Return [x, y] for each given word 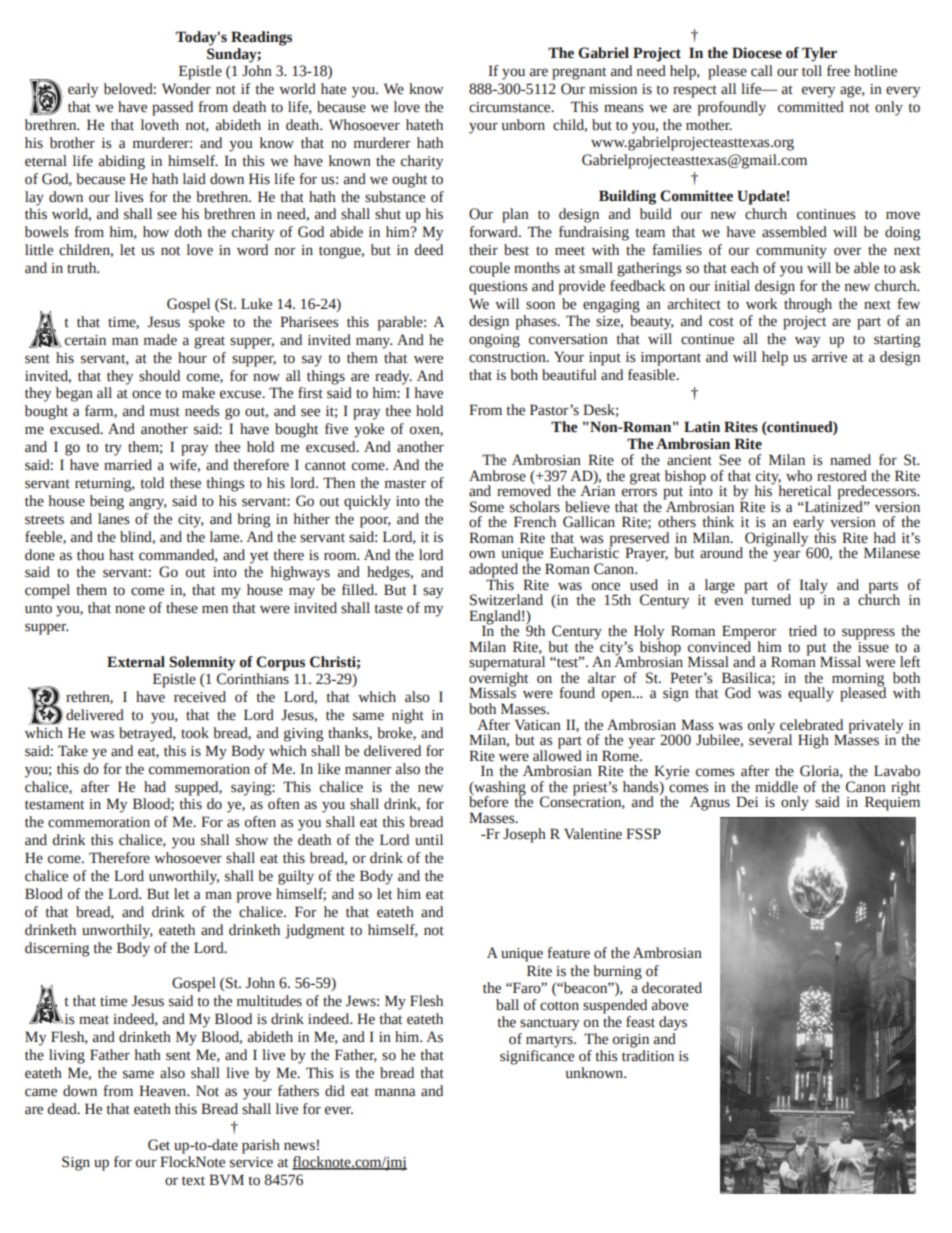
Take [73, 751]
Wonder [186, 89]
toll [812, 71]
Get [159, 1145]
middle [776, 787]
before [488, 801]
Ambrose [497, 476]
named [850, 460]
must [165, 412]
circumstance [511, 107]
